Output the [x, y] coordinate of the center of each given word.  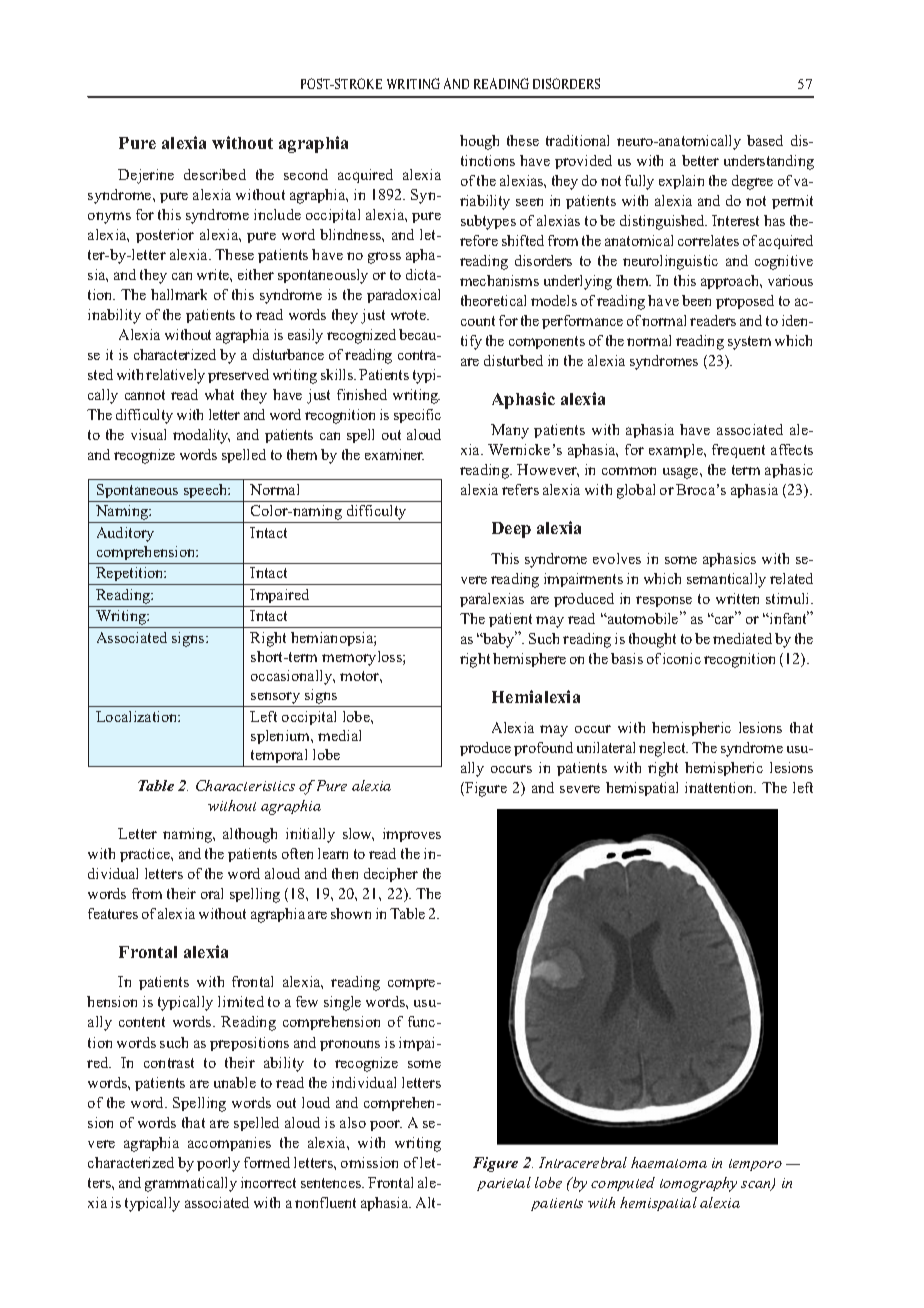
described [215, 174]
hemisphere [529, 660]
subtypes [488, 222]
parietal [504, 1184]
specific [417, 416]
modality [201, 436]
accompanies [229, 1144]
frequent [738, 451]
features [113, 913]
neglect [663, 749]
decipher [391, 875]
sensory [276, 699]
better [700, 160]
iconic [682, 658]
